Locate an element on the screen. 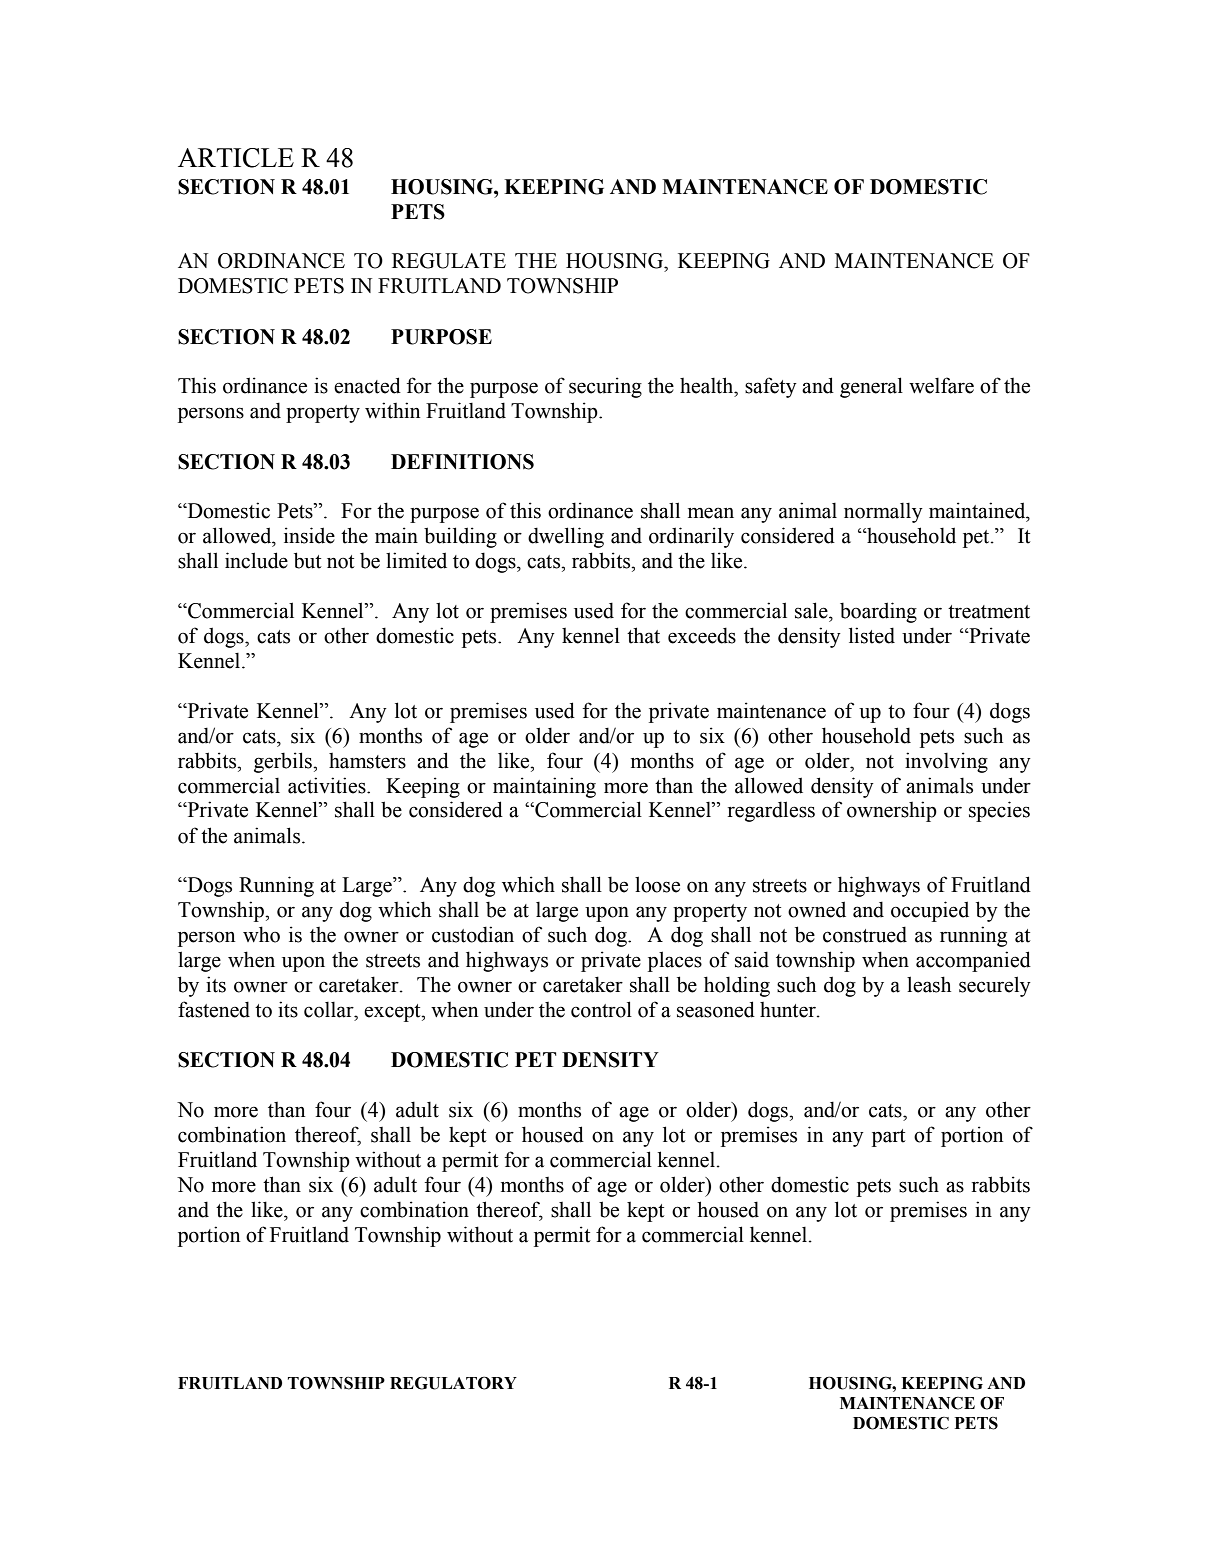  REGULATE is located at coordinates (449, 261).
